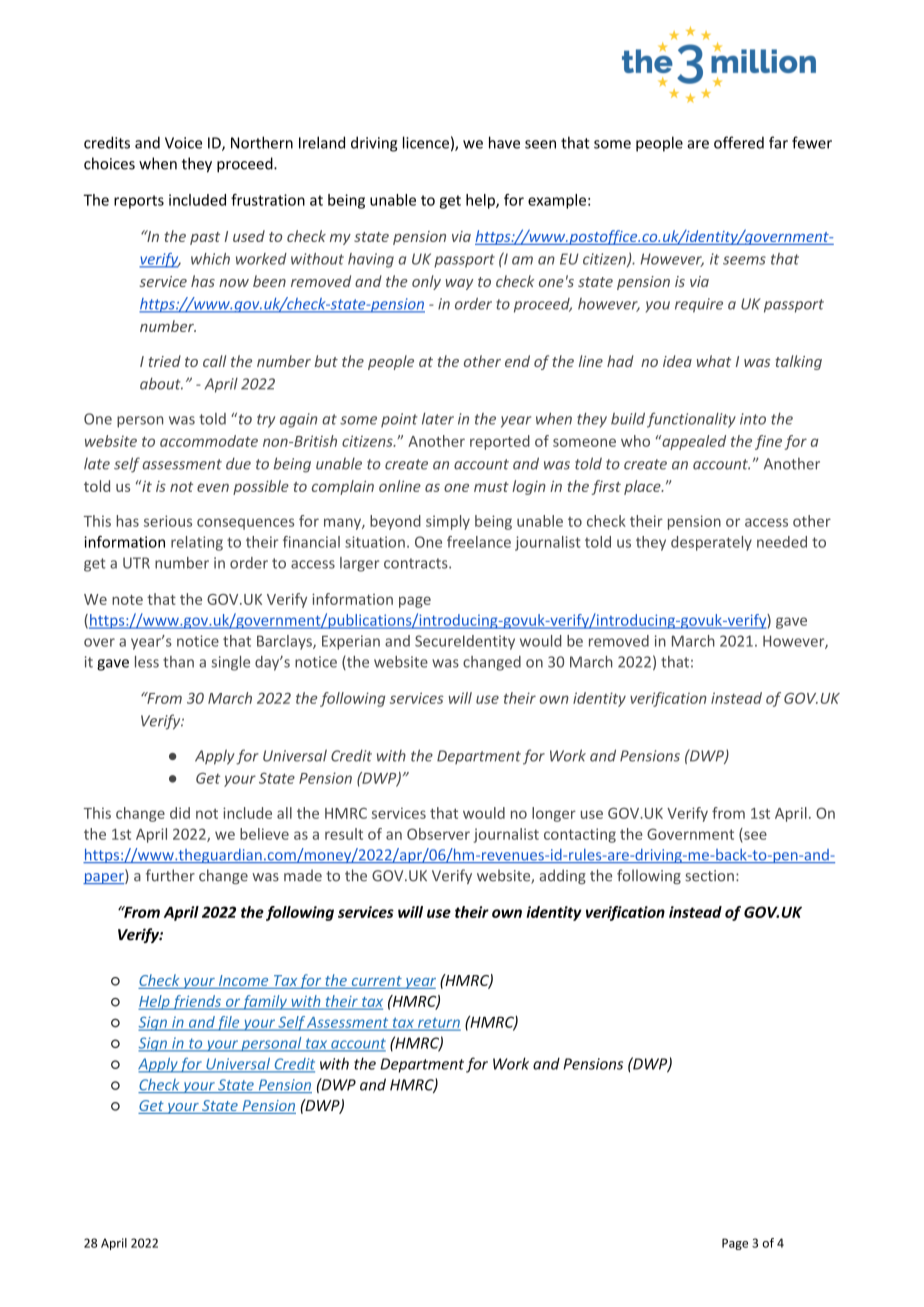  Describe the element at coordinates (739, 142) in the screenshot. I see `offered` at that location.
